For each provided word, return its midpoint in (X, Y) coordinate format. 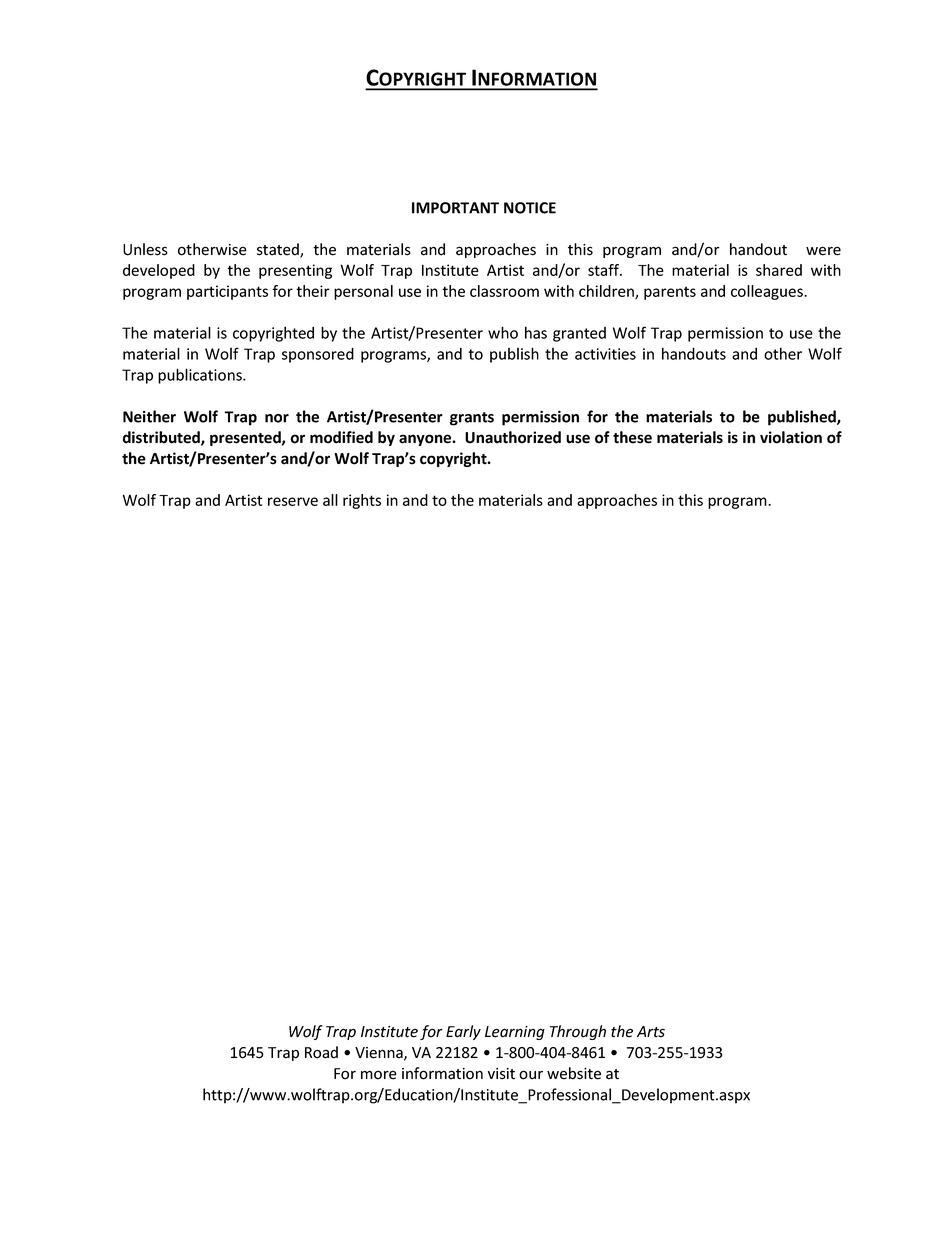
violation (791, 437)
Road (321, 1052)
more (379, 1075)
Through (578, 1032)
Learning (515, 1033)
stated (279, 250)
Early (463, 1032)
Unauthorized (513, 437)
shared (779, 270)
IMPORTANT (455, 208)
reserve (293, 501)
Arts (651, 1032)
